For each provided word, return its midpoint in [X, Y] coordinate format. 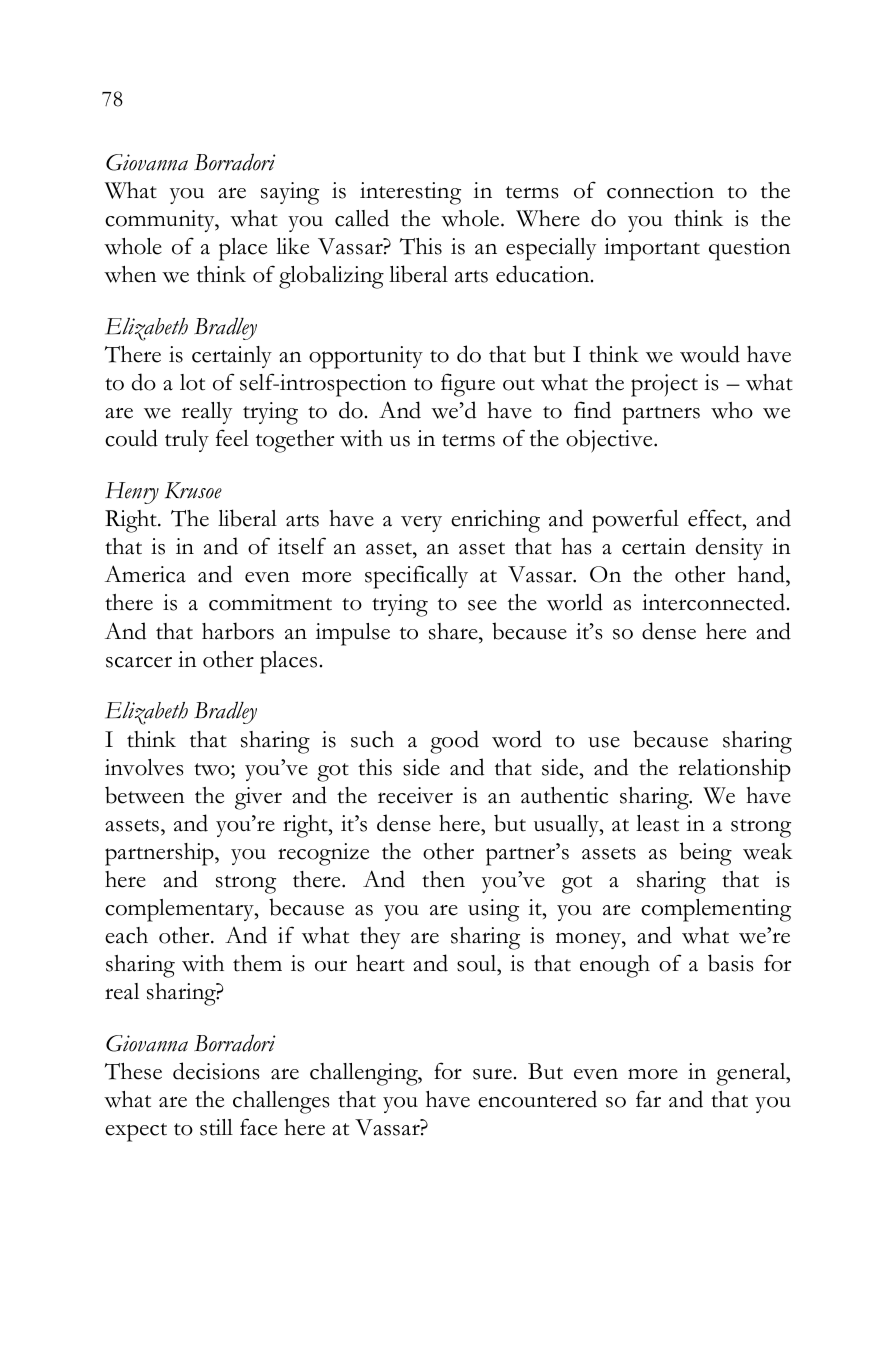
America [145, 574]
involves [144, 767]
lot [192, 382]
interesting [410, 193]
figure [468, 385]
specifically [416, 577]
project [664, 385]
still [216, 1127]
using [493, 910]
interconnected [715, 602]
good [454, 742]
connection [660, 190]
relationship [734, 770]
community [161, 221]
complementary [180, 910]
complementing [716, 910]
